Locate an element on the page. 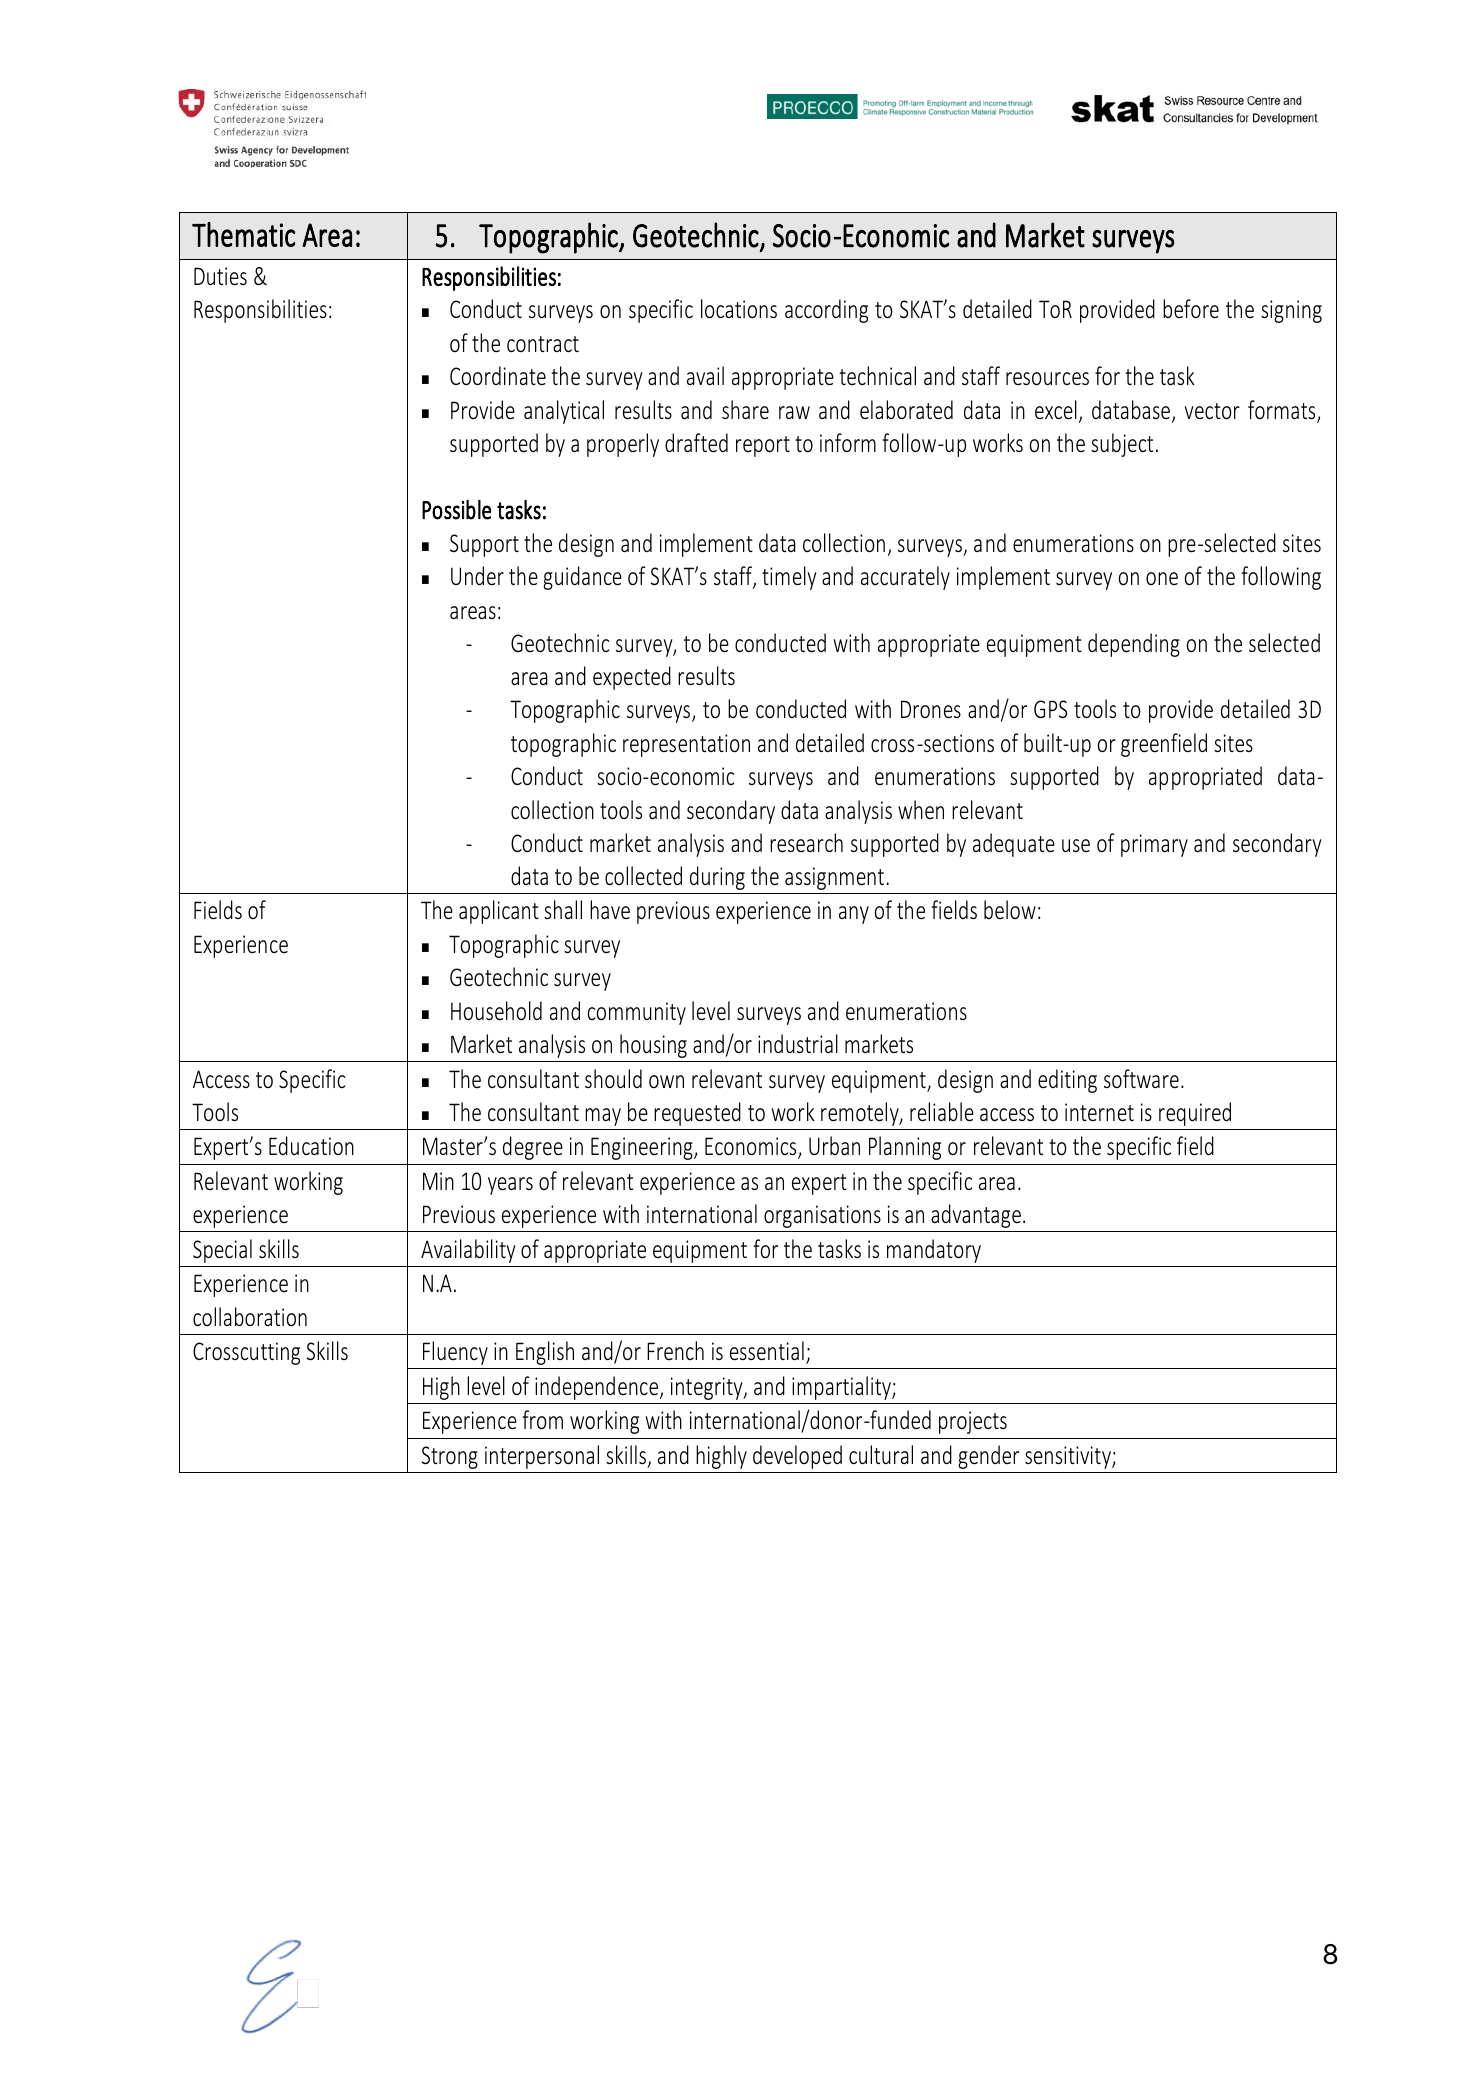 Image resolution: width=1478 pixels, height=2089 pixels. primary is located at coordinates (1154, 845).
